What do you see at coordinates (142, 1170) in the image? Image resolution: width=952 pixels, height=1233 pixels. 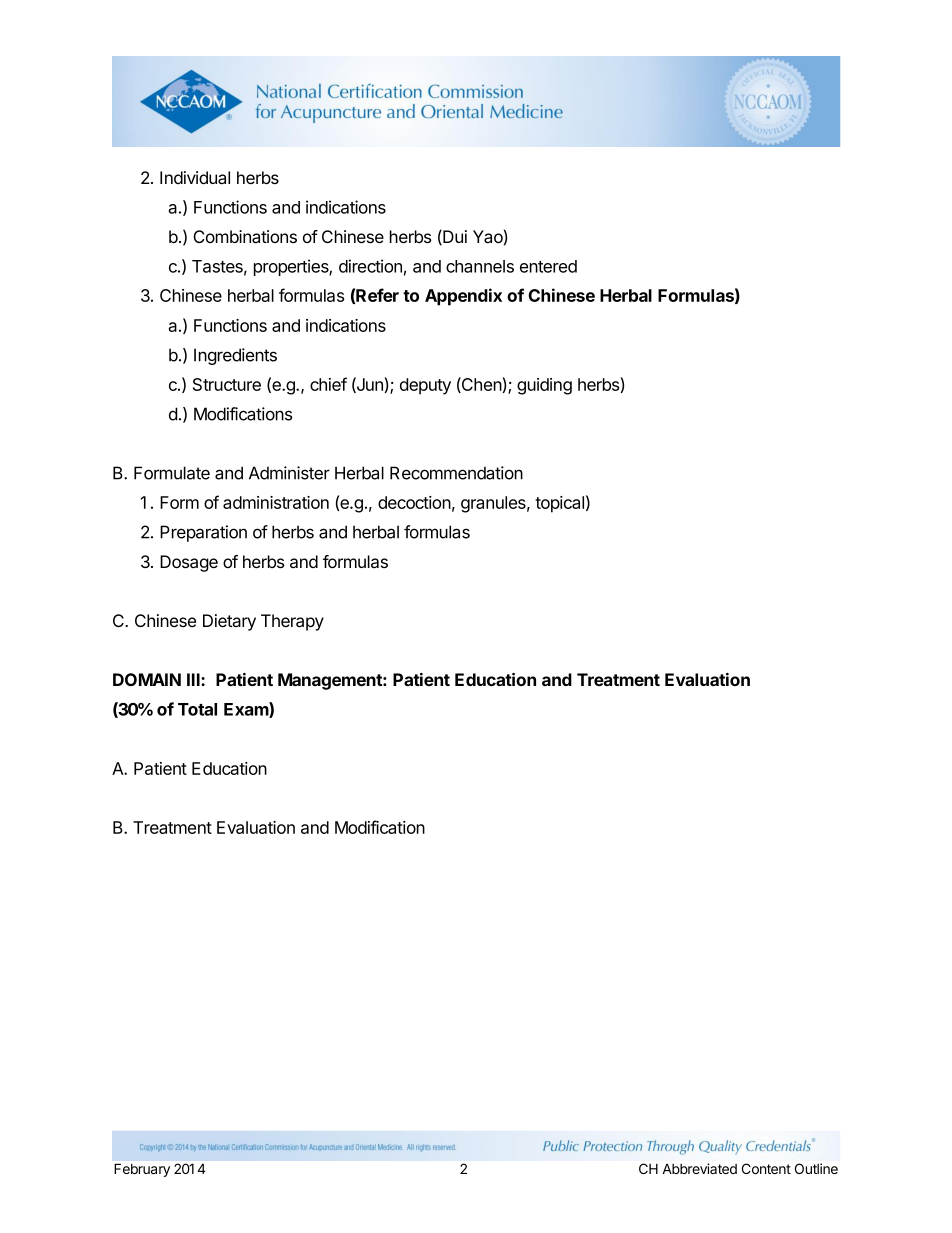 I see `February` at bounding box center [142, 1170].
